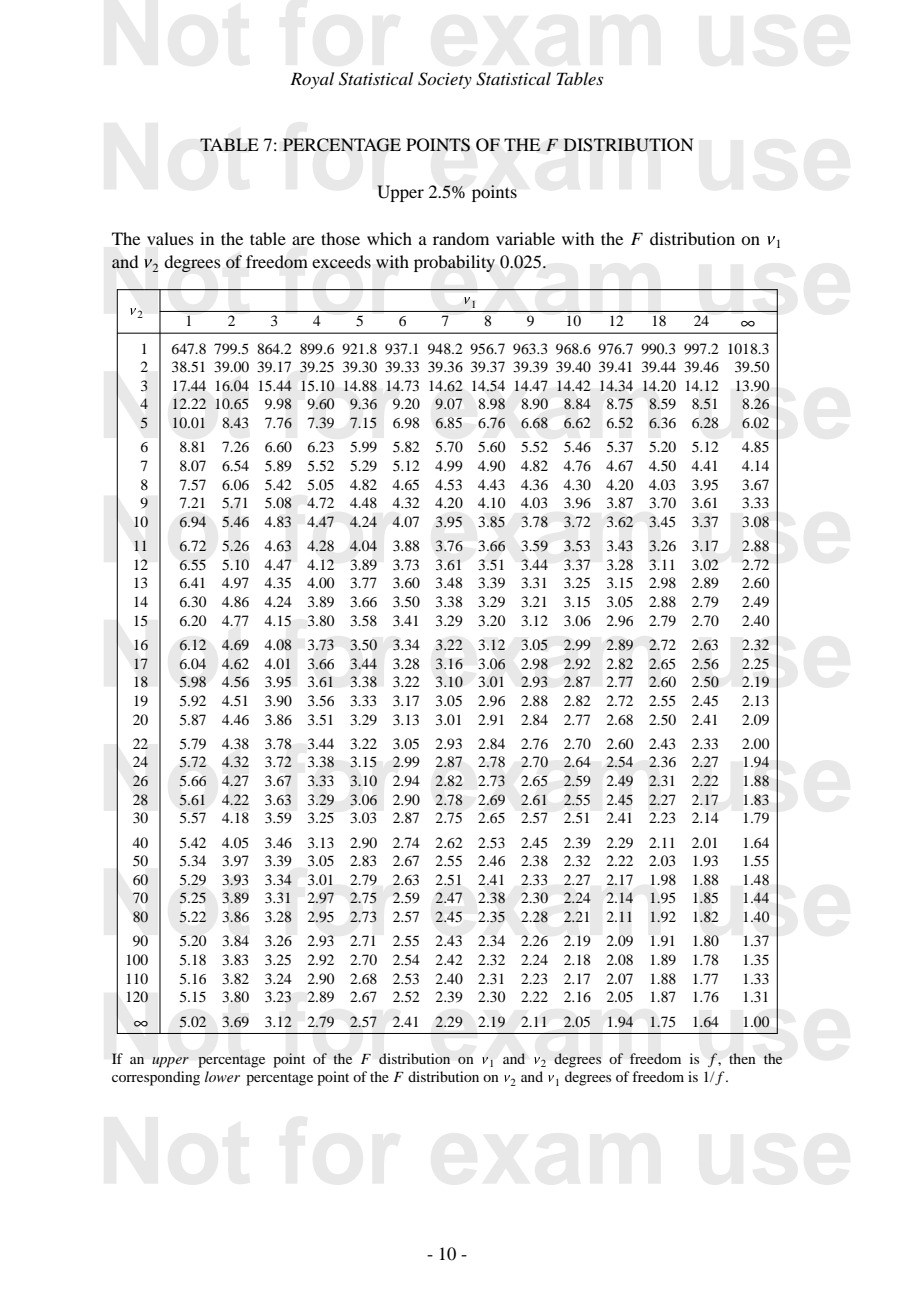 Image resolution: width=924 pixels, height=1308 pixels. What do you see at coordinates (156, 1078) in the document?
I see `corresponding` at bounding box center [156, 1078].
